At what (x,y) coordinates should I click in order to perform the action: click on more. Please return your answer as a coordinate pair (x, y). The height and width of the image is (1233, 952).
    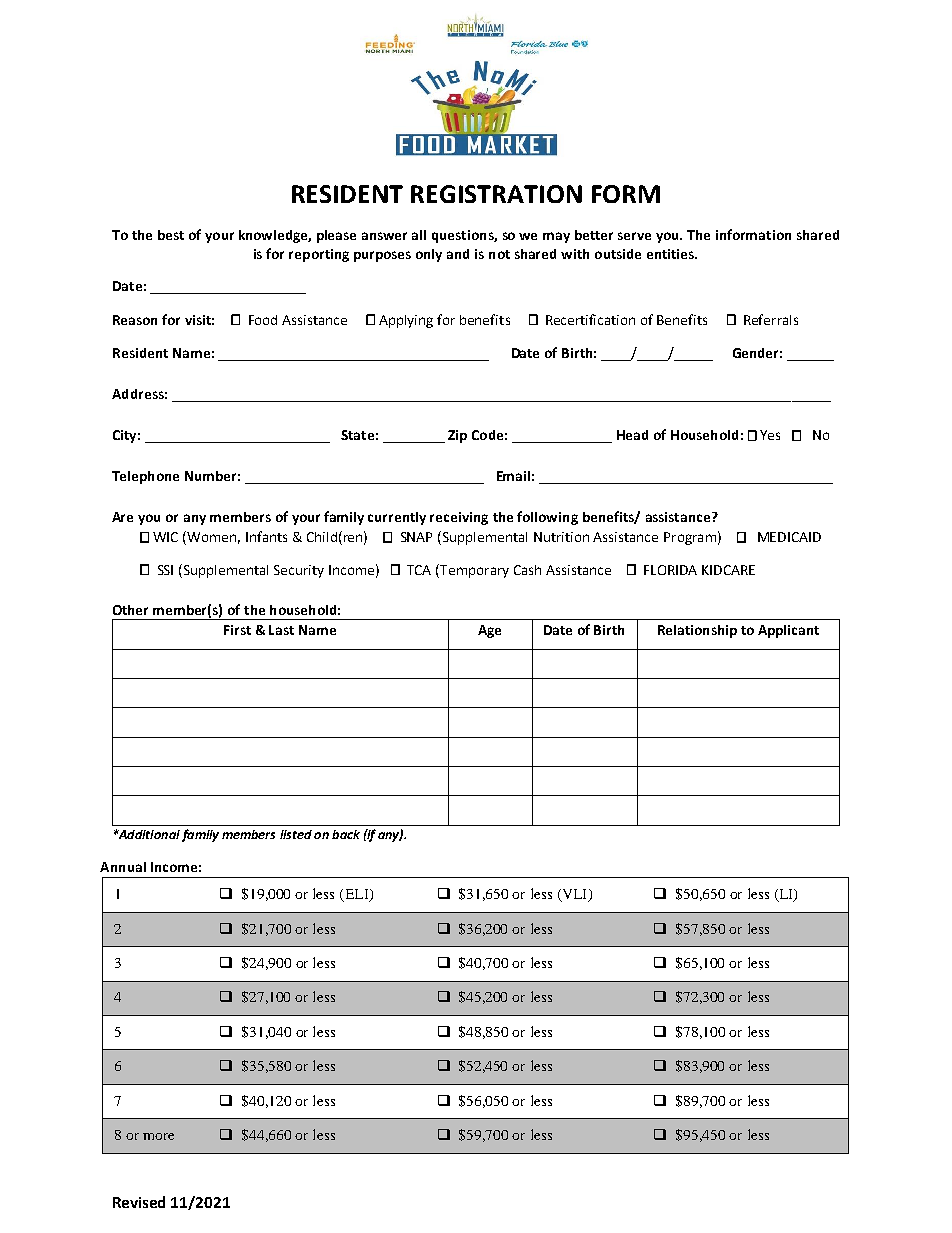
    Looking at the image, I should click on (158, 1136).
